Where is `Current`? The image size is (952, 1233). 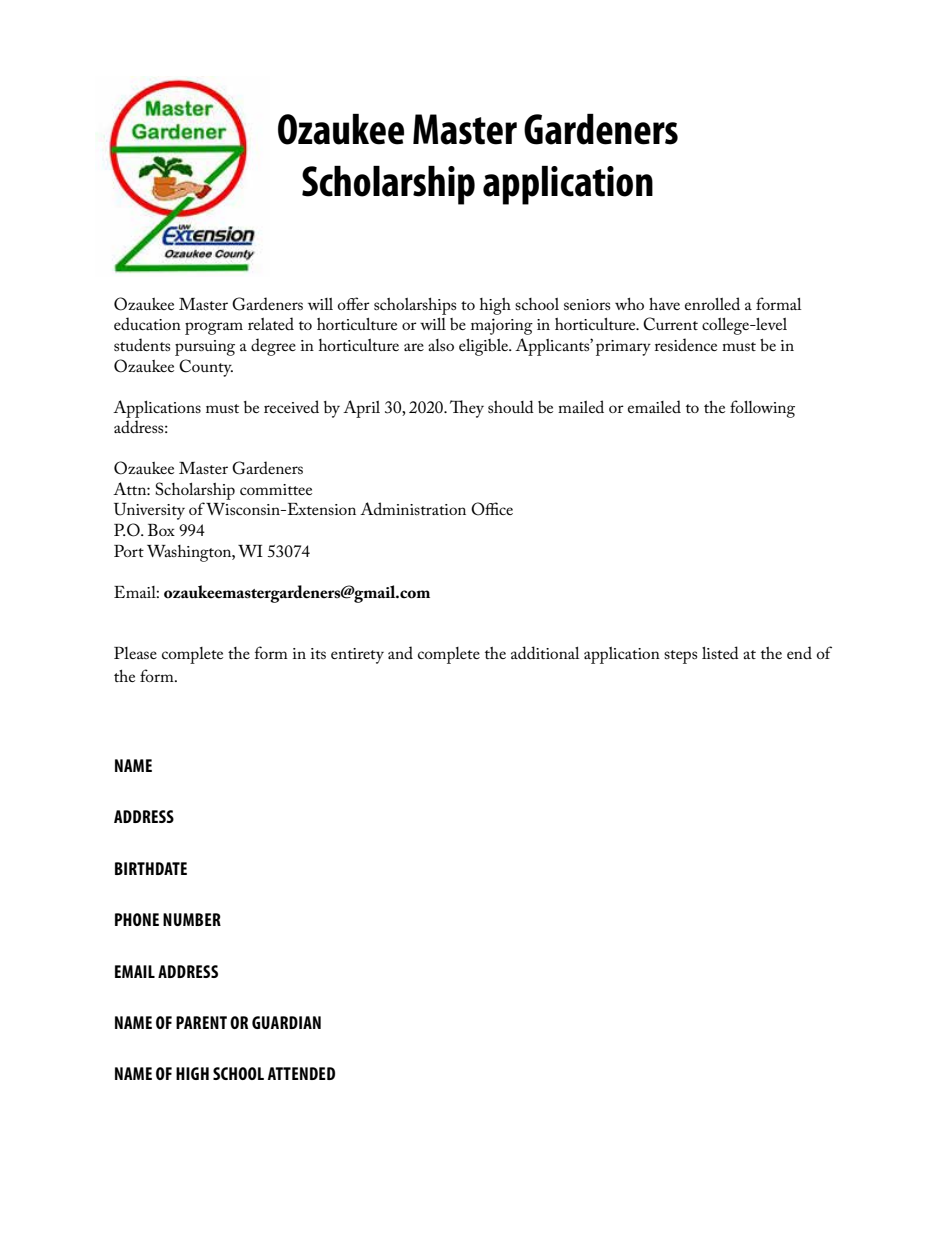
Current is located at coordinates (670, 324).
